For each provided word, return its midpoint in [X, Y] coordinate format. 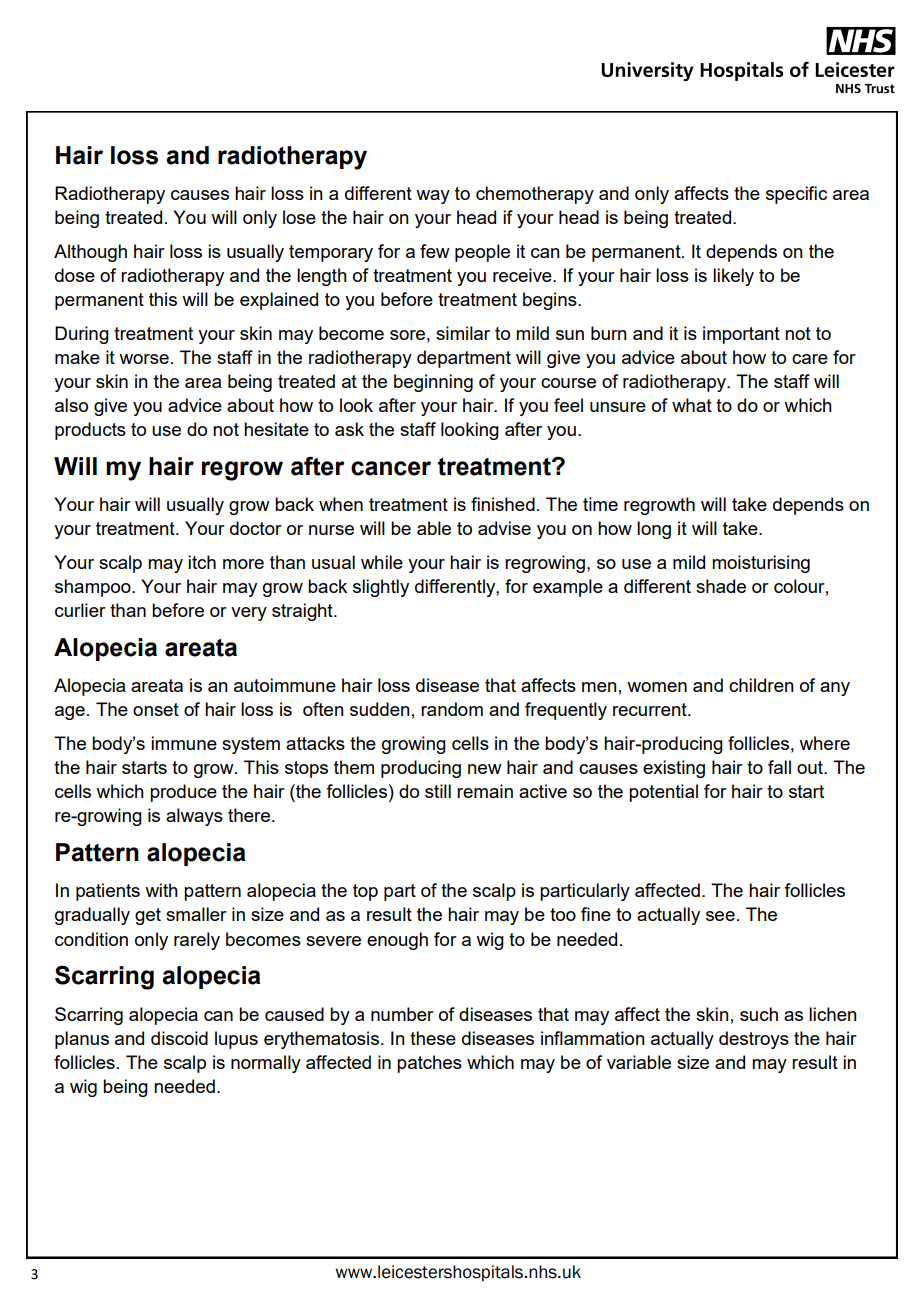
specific [796, 195]
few [435, 251]
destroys [754, 1040]
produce [183, 793]
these [433, 1038]
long [654, 530]
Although [90, 253]
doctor [256, 528]
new [485, 769]
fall [779, 767]
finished [503, 504]
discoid [179, 1038]
